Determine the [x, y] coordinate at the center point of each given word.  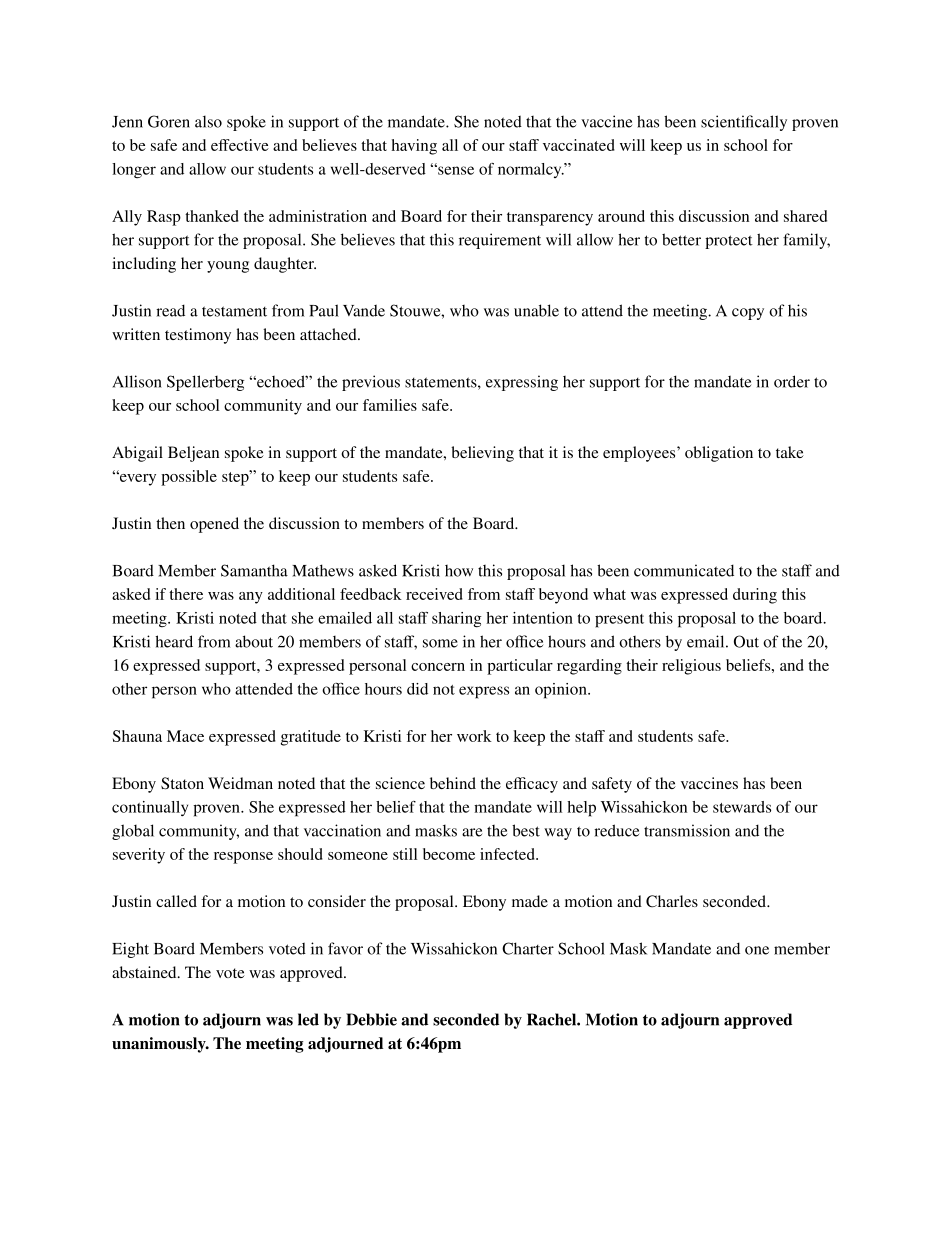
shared [805, 216]
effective [240, 145]
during [755, 596]
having [414, 147]
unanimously [160, 1045]
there [186, 594]
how [459, 571]
